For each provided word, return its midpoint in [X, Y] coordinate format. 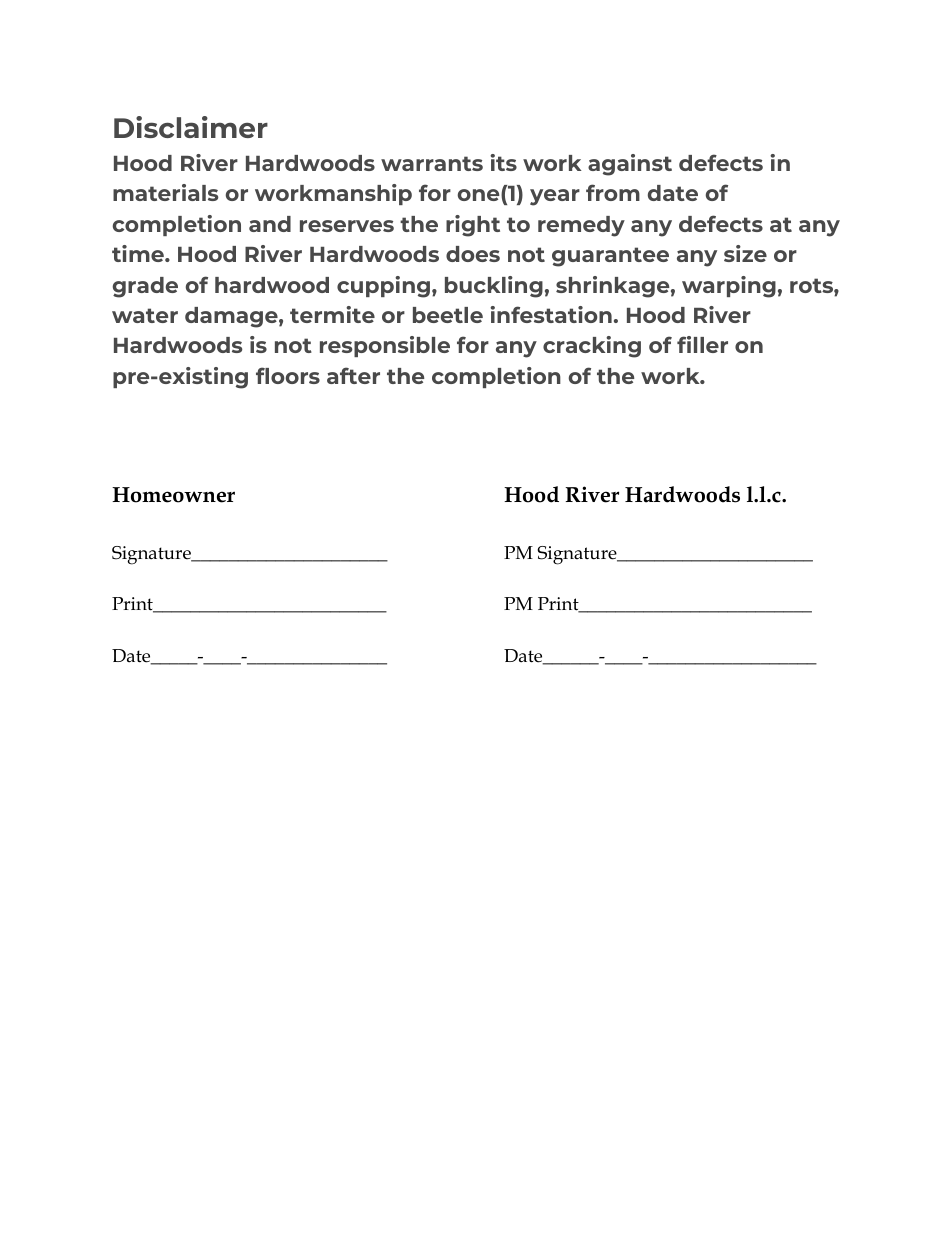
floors [288, 375]
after [353, 375]
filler [702, 344]
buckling [494, 287]
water [145, 315]
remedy [581, 226]
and [270, 224]
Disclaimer [191, 127]
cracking [592, 347]
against [630, 165]
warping [729, 287]
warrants [432, 163]
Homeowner [173, 495]
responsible [385, 346]
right [473, 226]
